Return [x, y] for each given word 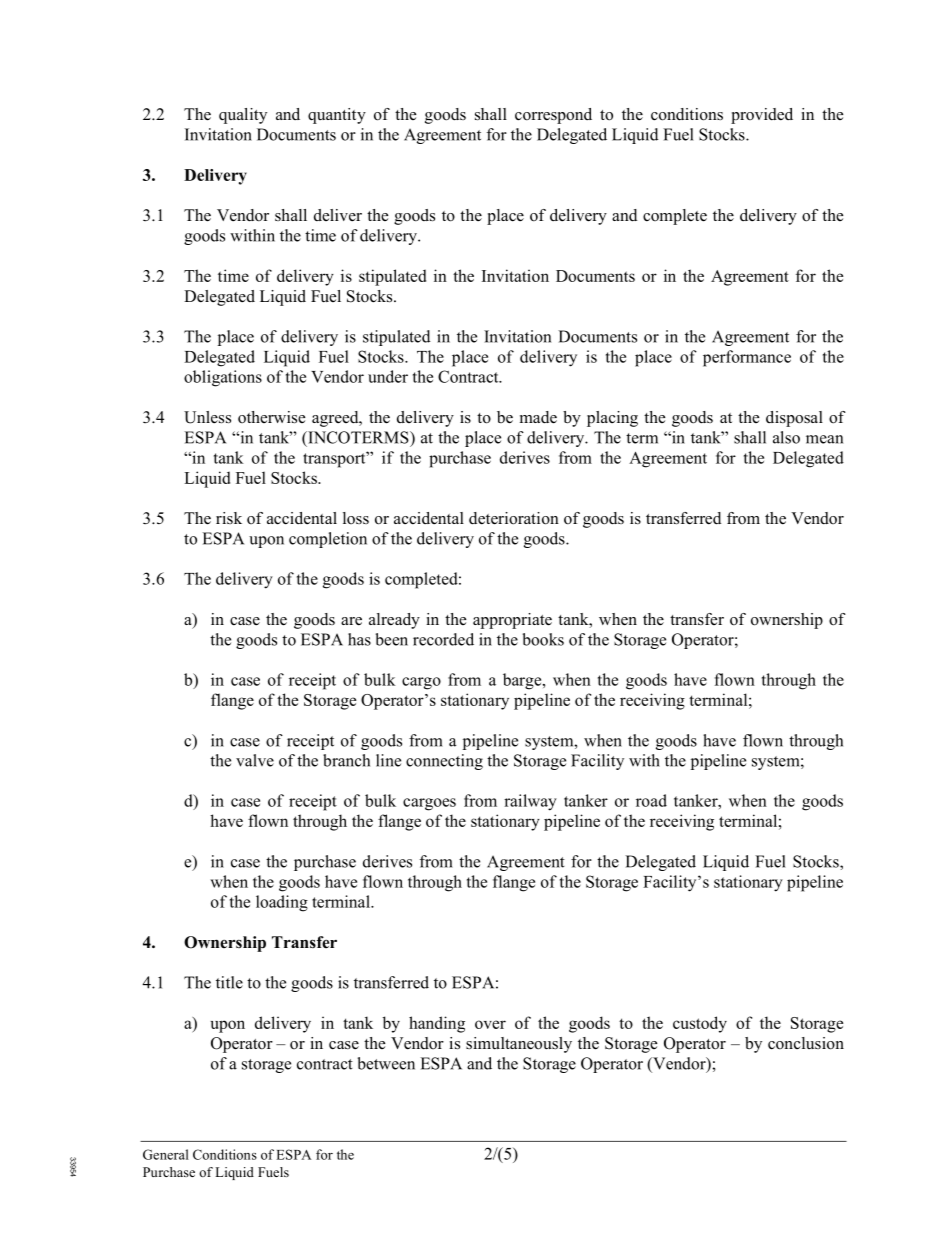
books [543, 639]
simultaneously [519, 1045]
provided [762, 116]
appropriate [512, 621]
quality [243, 116]
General [166, 1154]
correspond [553, 116]
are [351, 621]
